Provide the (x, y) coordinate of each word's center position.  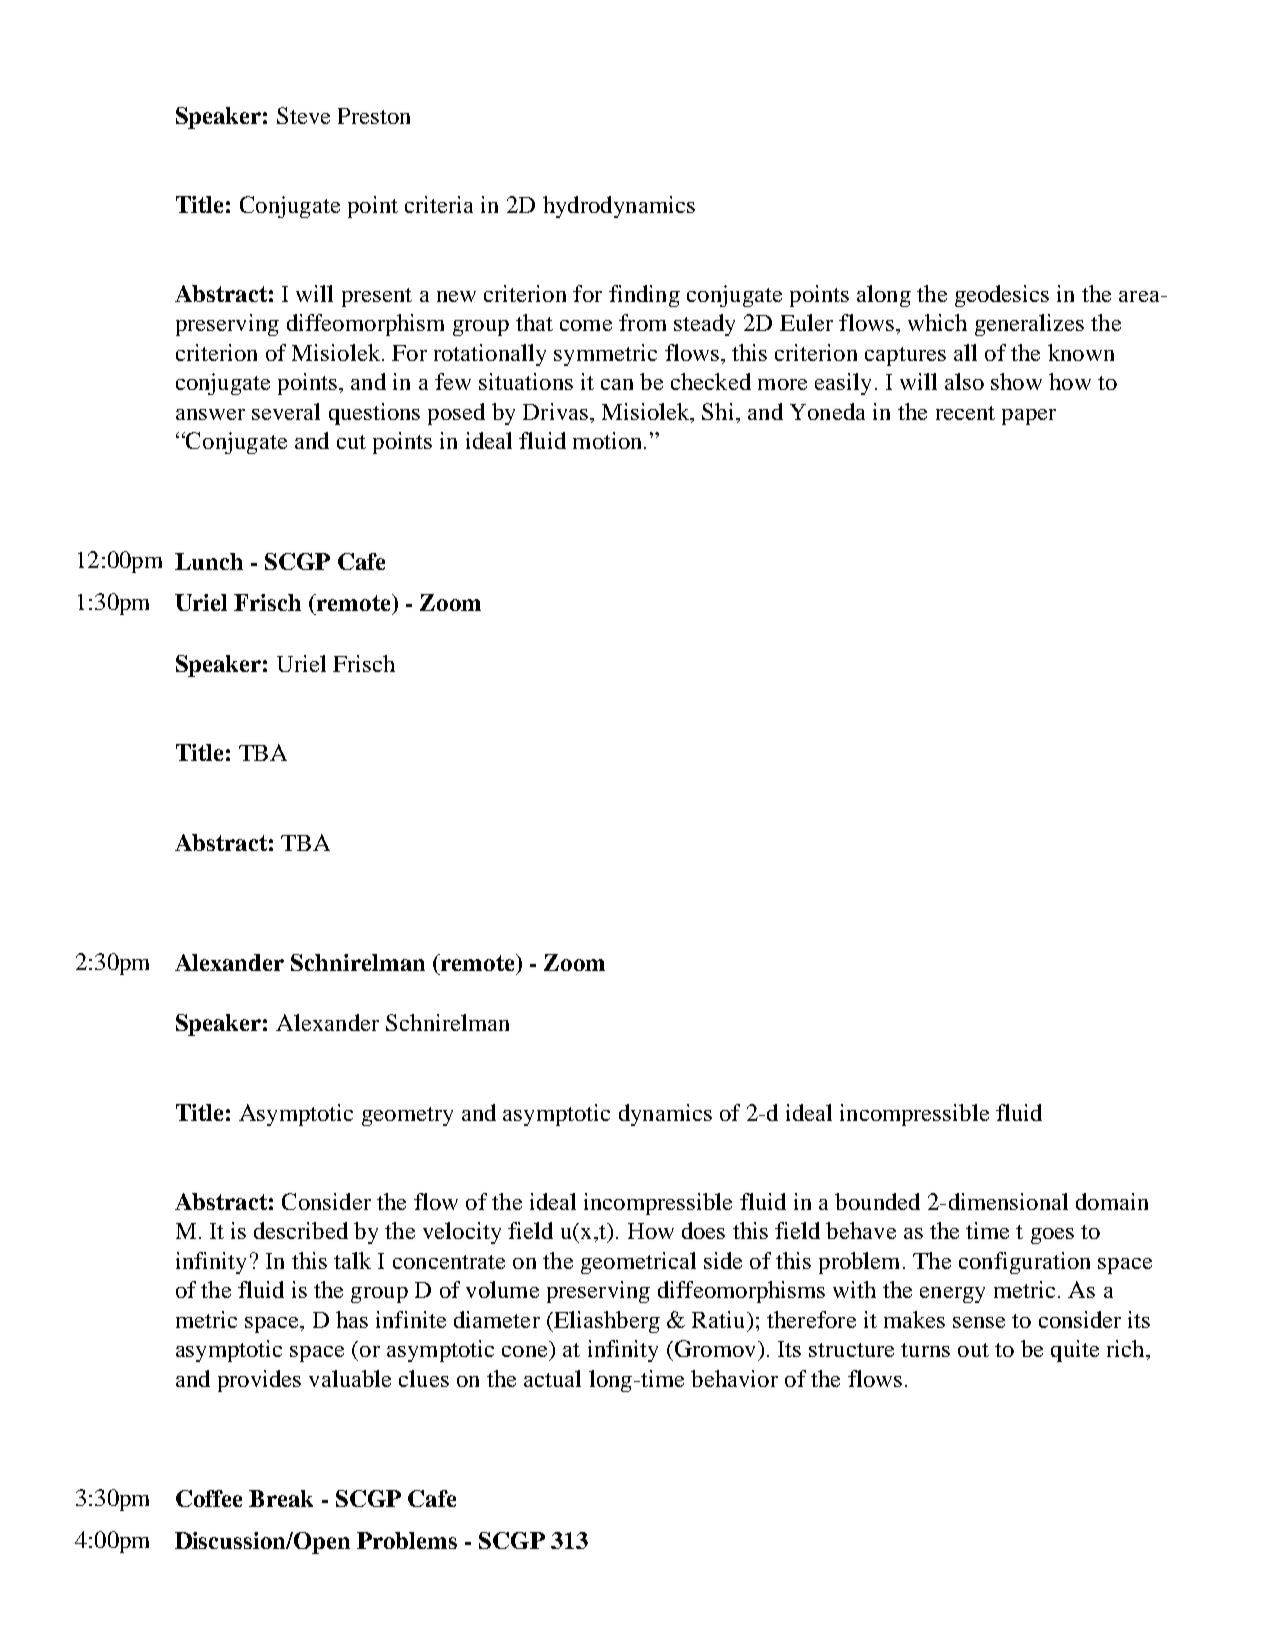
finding (644, 296)
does (703, 1230)
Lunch (209, 561)
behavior (734, 1378)
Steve (303, 115)
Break (281, 1498)
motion (609, 440)
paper (1029, 417)
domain (1112, 1201)
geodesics (1002, 296)
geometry (407, 1116)
